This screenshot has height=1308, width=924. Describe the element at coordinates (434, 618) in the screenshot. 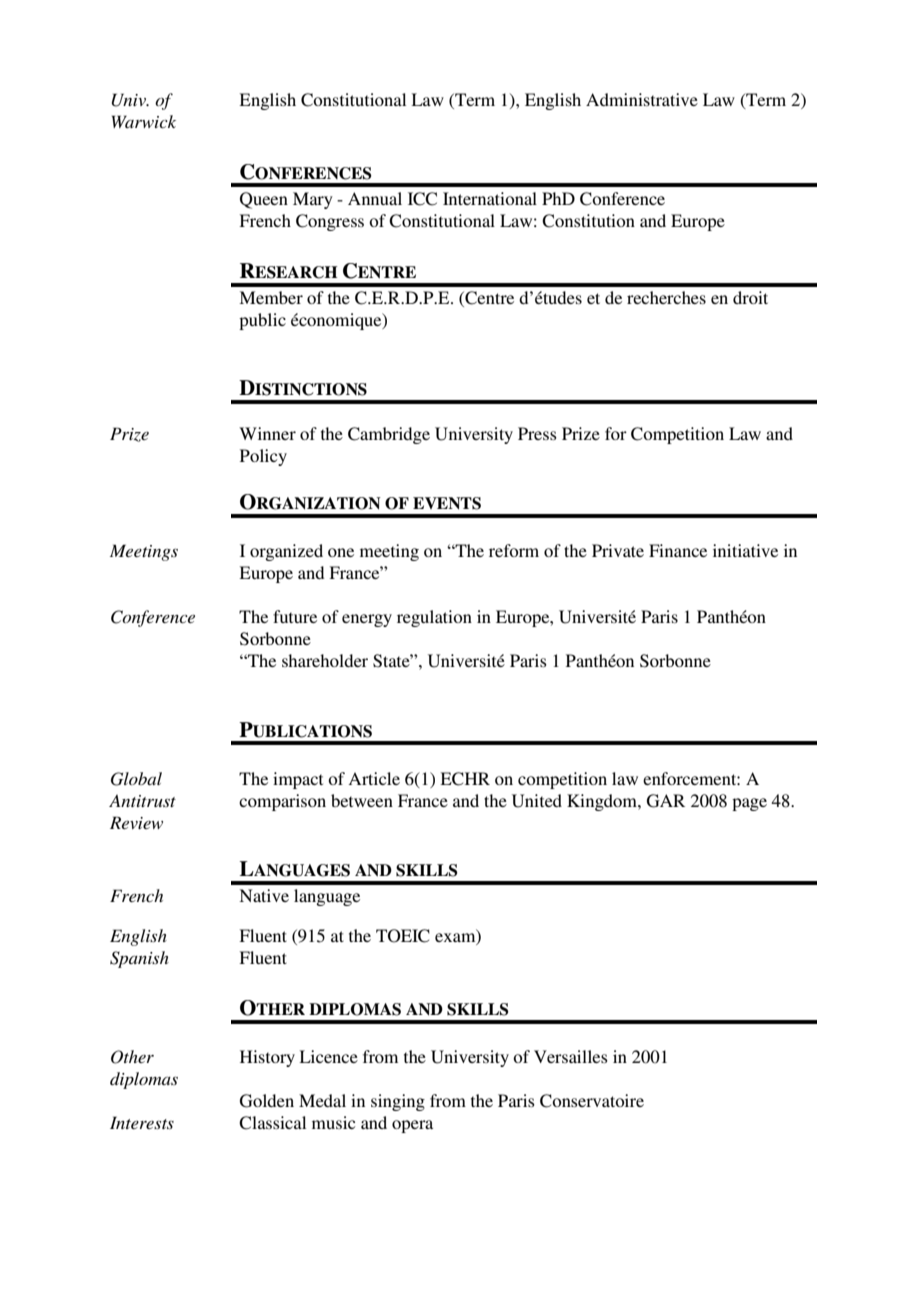

I see `regulation` at that location.
